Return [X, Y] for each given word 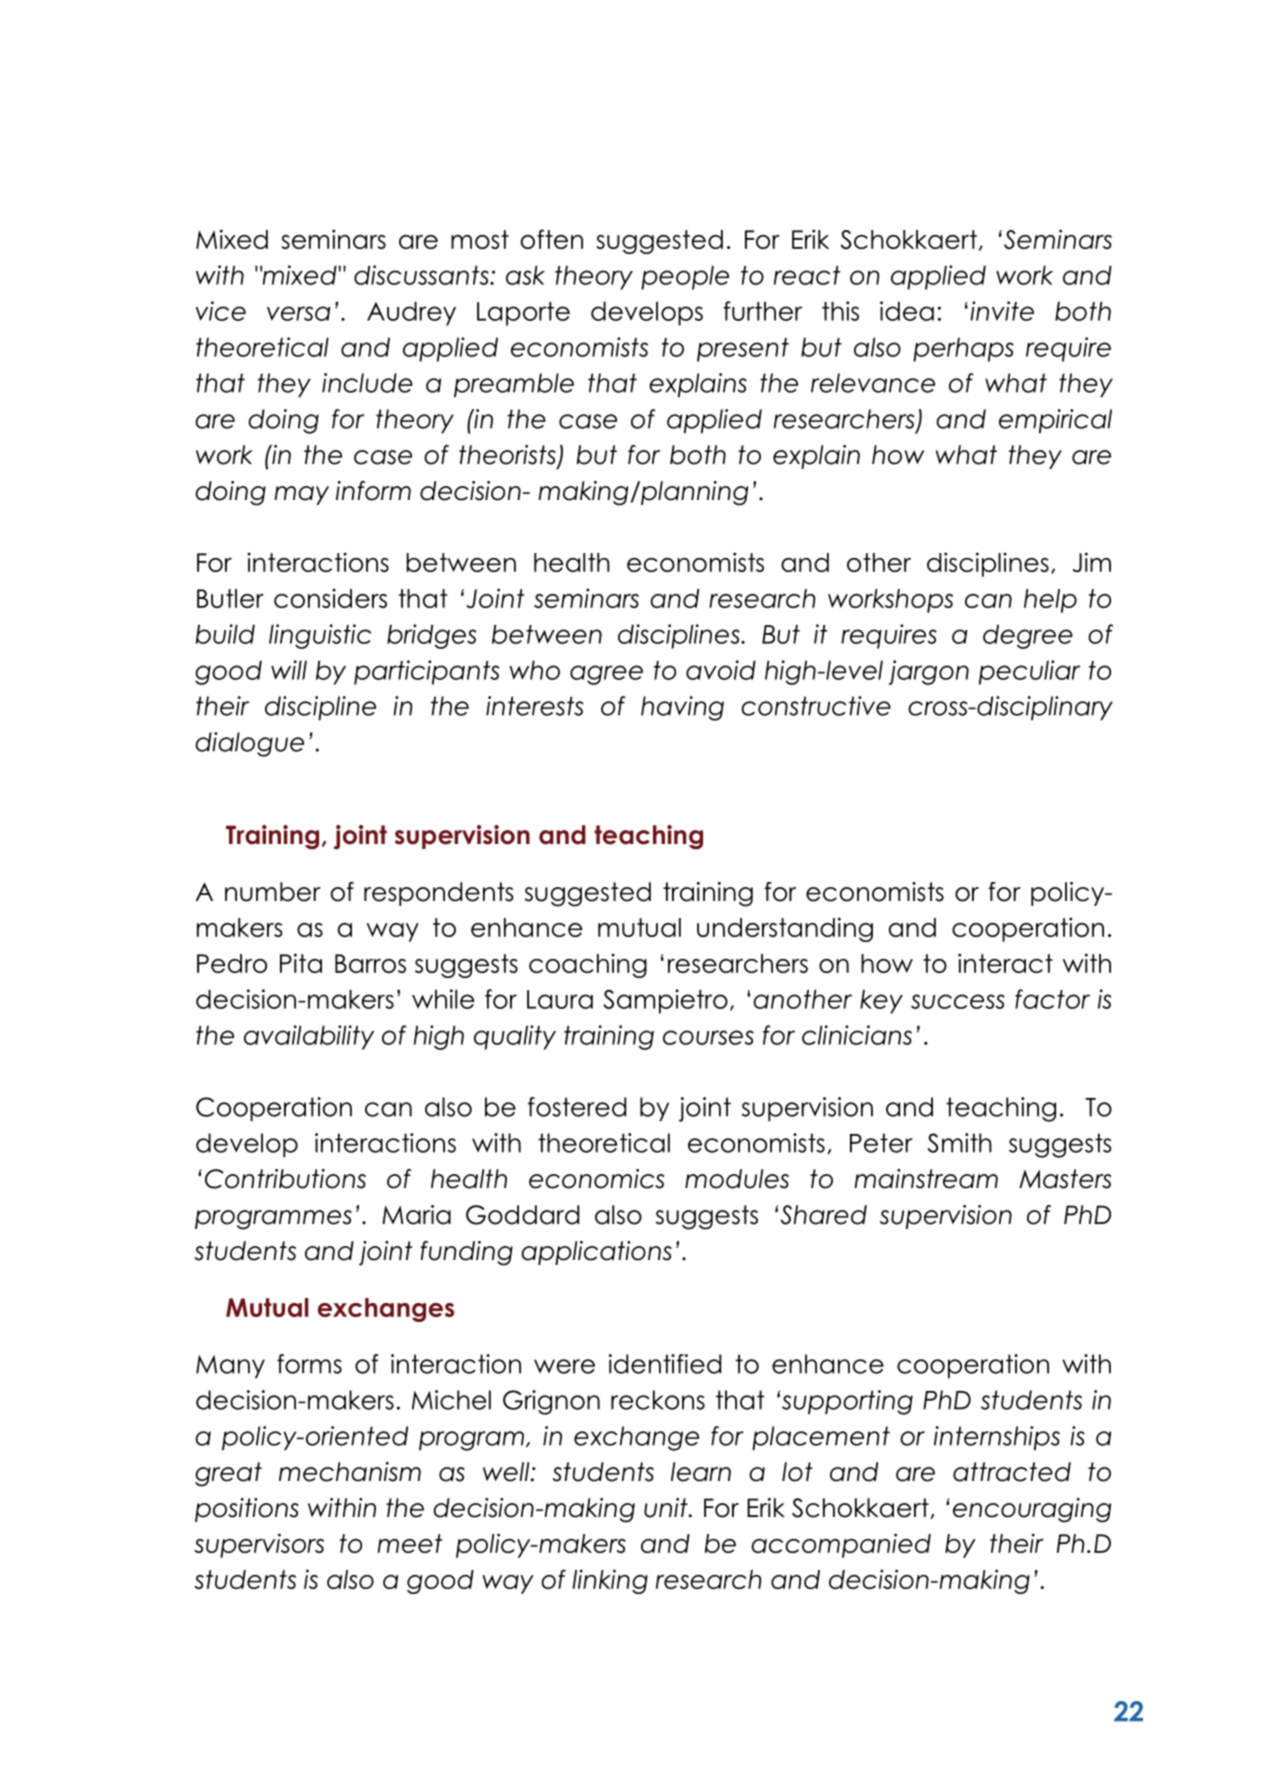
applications [596, 1253]
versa [298, 313]
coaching [588, 965]
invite [1002, 311]
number [273, 892]
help [1050, 601]
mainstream [926, 1179]
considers [330, 598]
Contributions [285, 1179]
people [685, 277]
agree [606, 675]
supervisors [259, 1545]
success [958, 1001]
